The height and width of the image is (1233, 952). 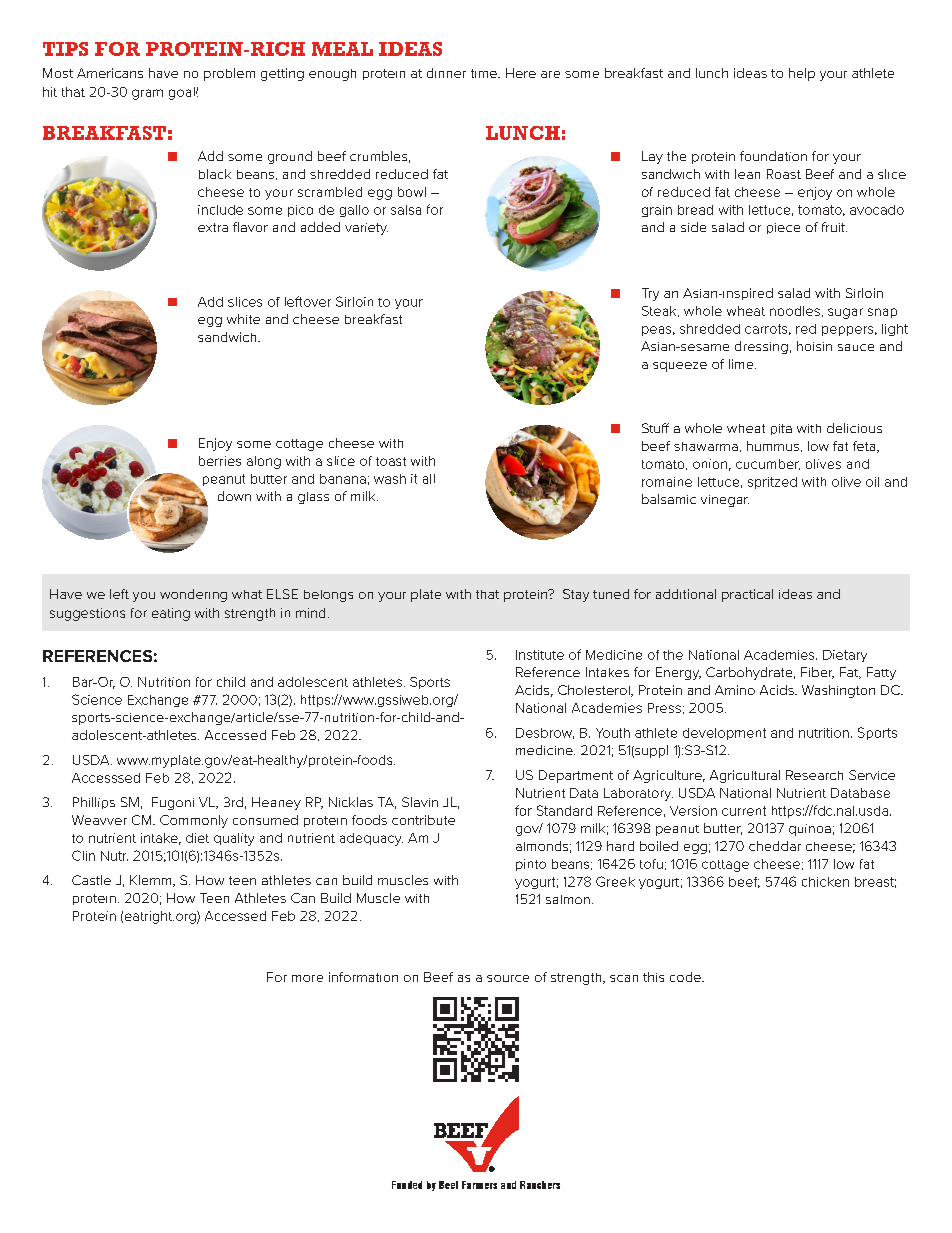 What do you see at coordinates (508, 978) in the image?
I see `source` at bounding box center [508, 978].
